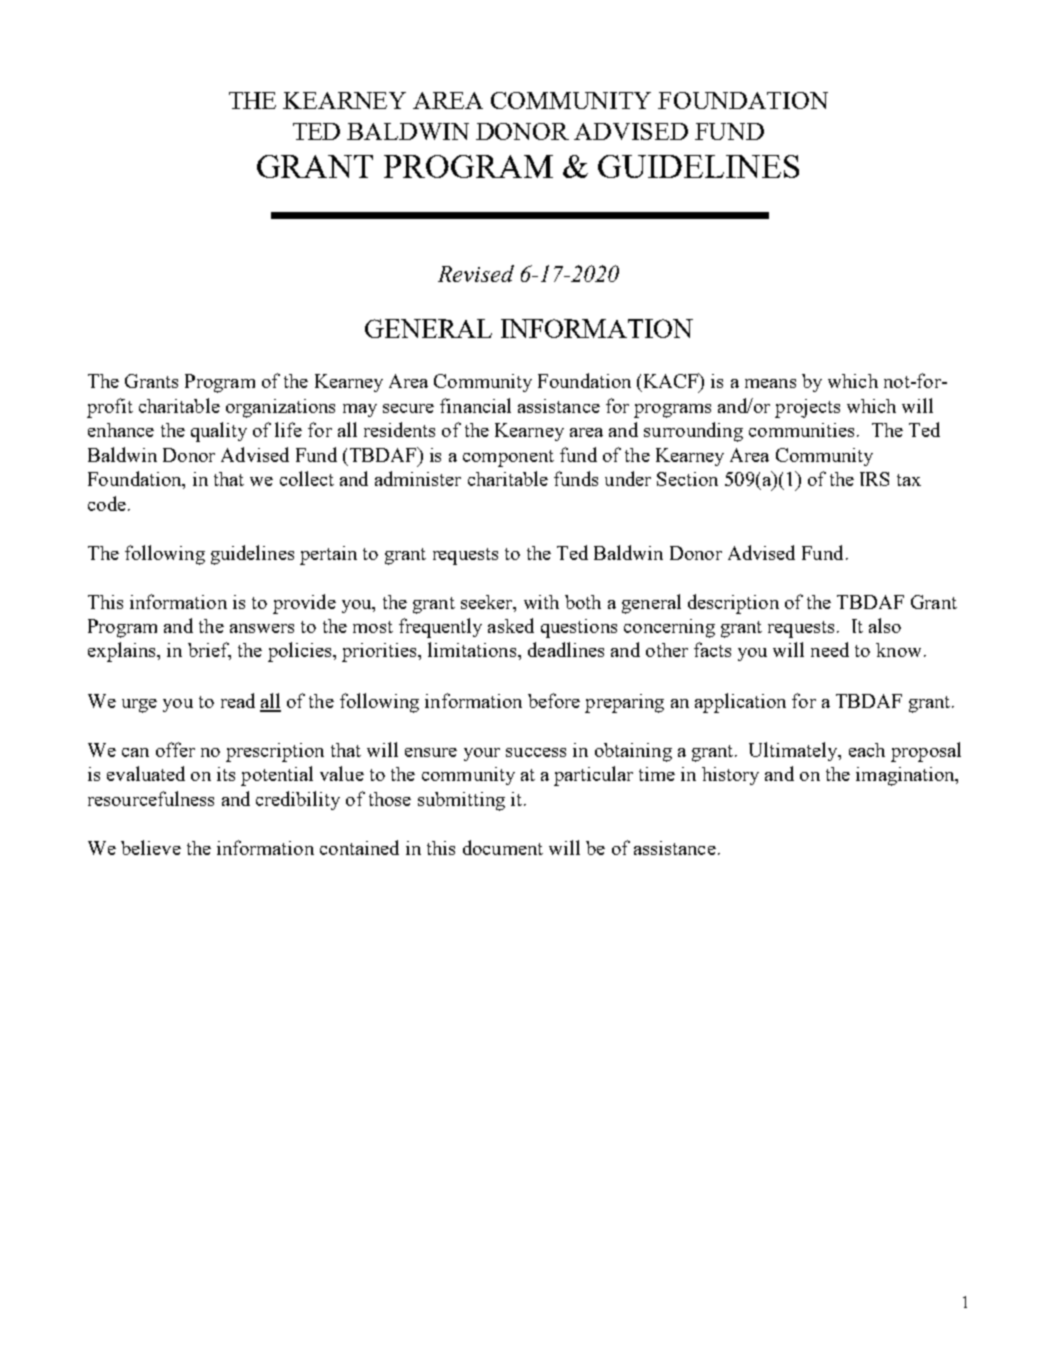 Image resolution: width=1057 pixels, height=1368 pixels. What do you see at coordinates (874, 479) in the screenshot?
I see `IRS` at bounding box center [874, 479].
